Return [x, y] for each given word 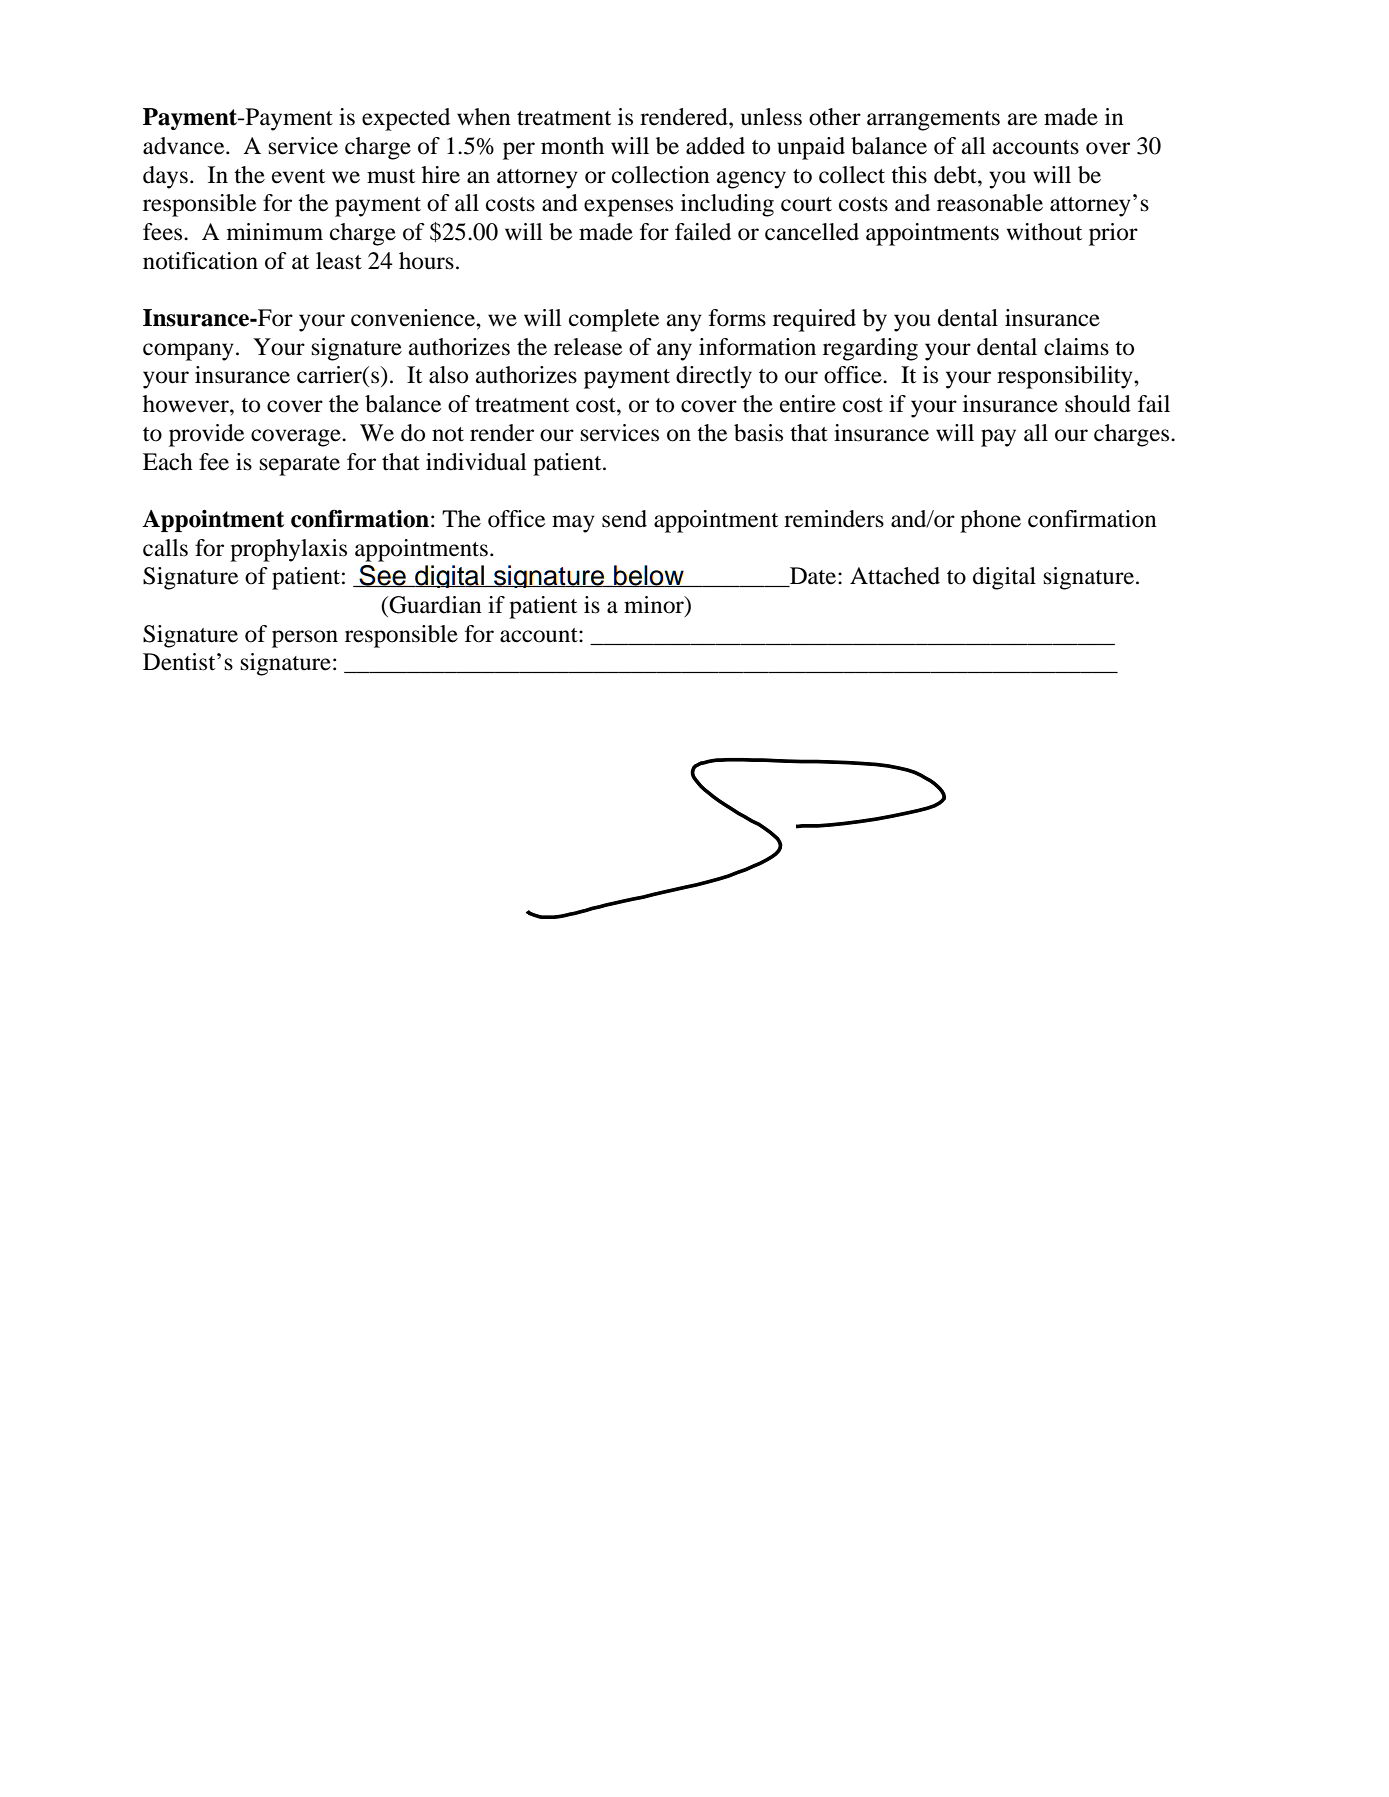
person [305, 639]
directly [714, 377]
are [1022, 119]
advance [185, 146]
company [188, 352]
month [572, 146]
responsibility [1066, 377]
